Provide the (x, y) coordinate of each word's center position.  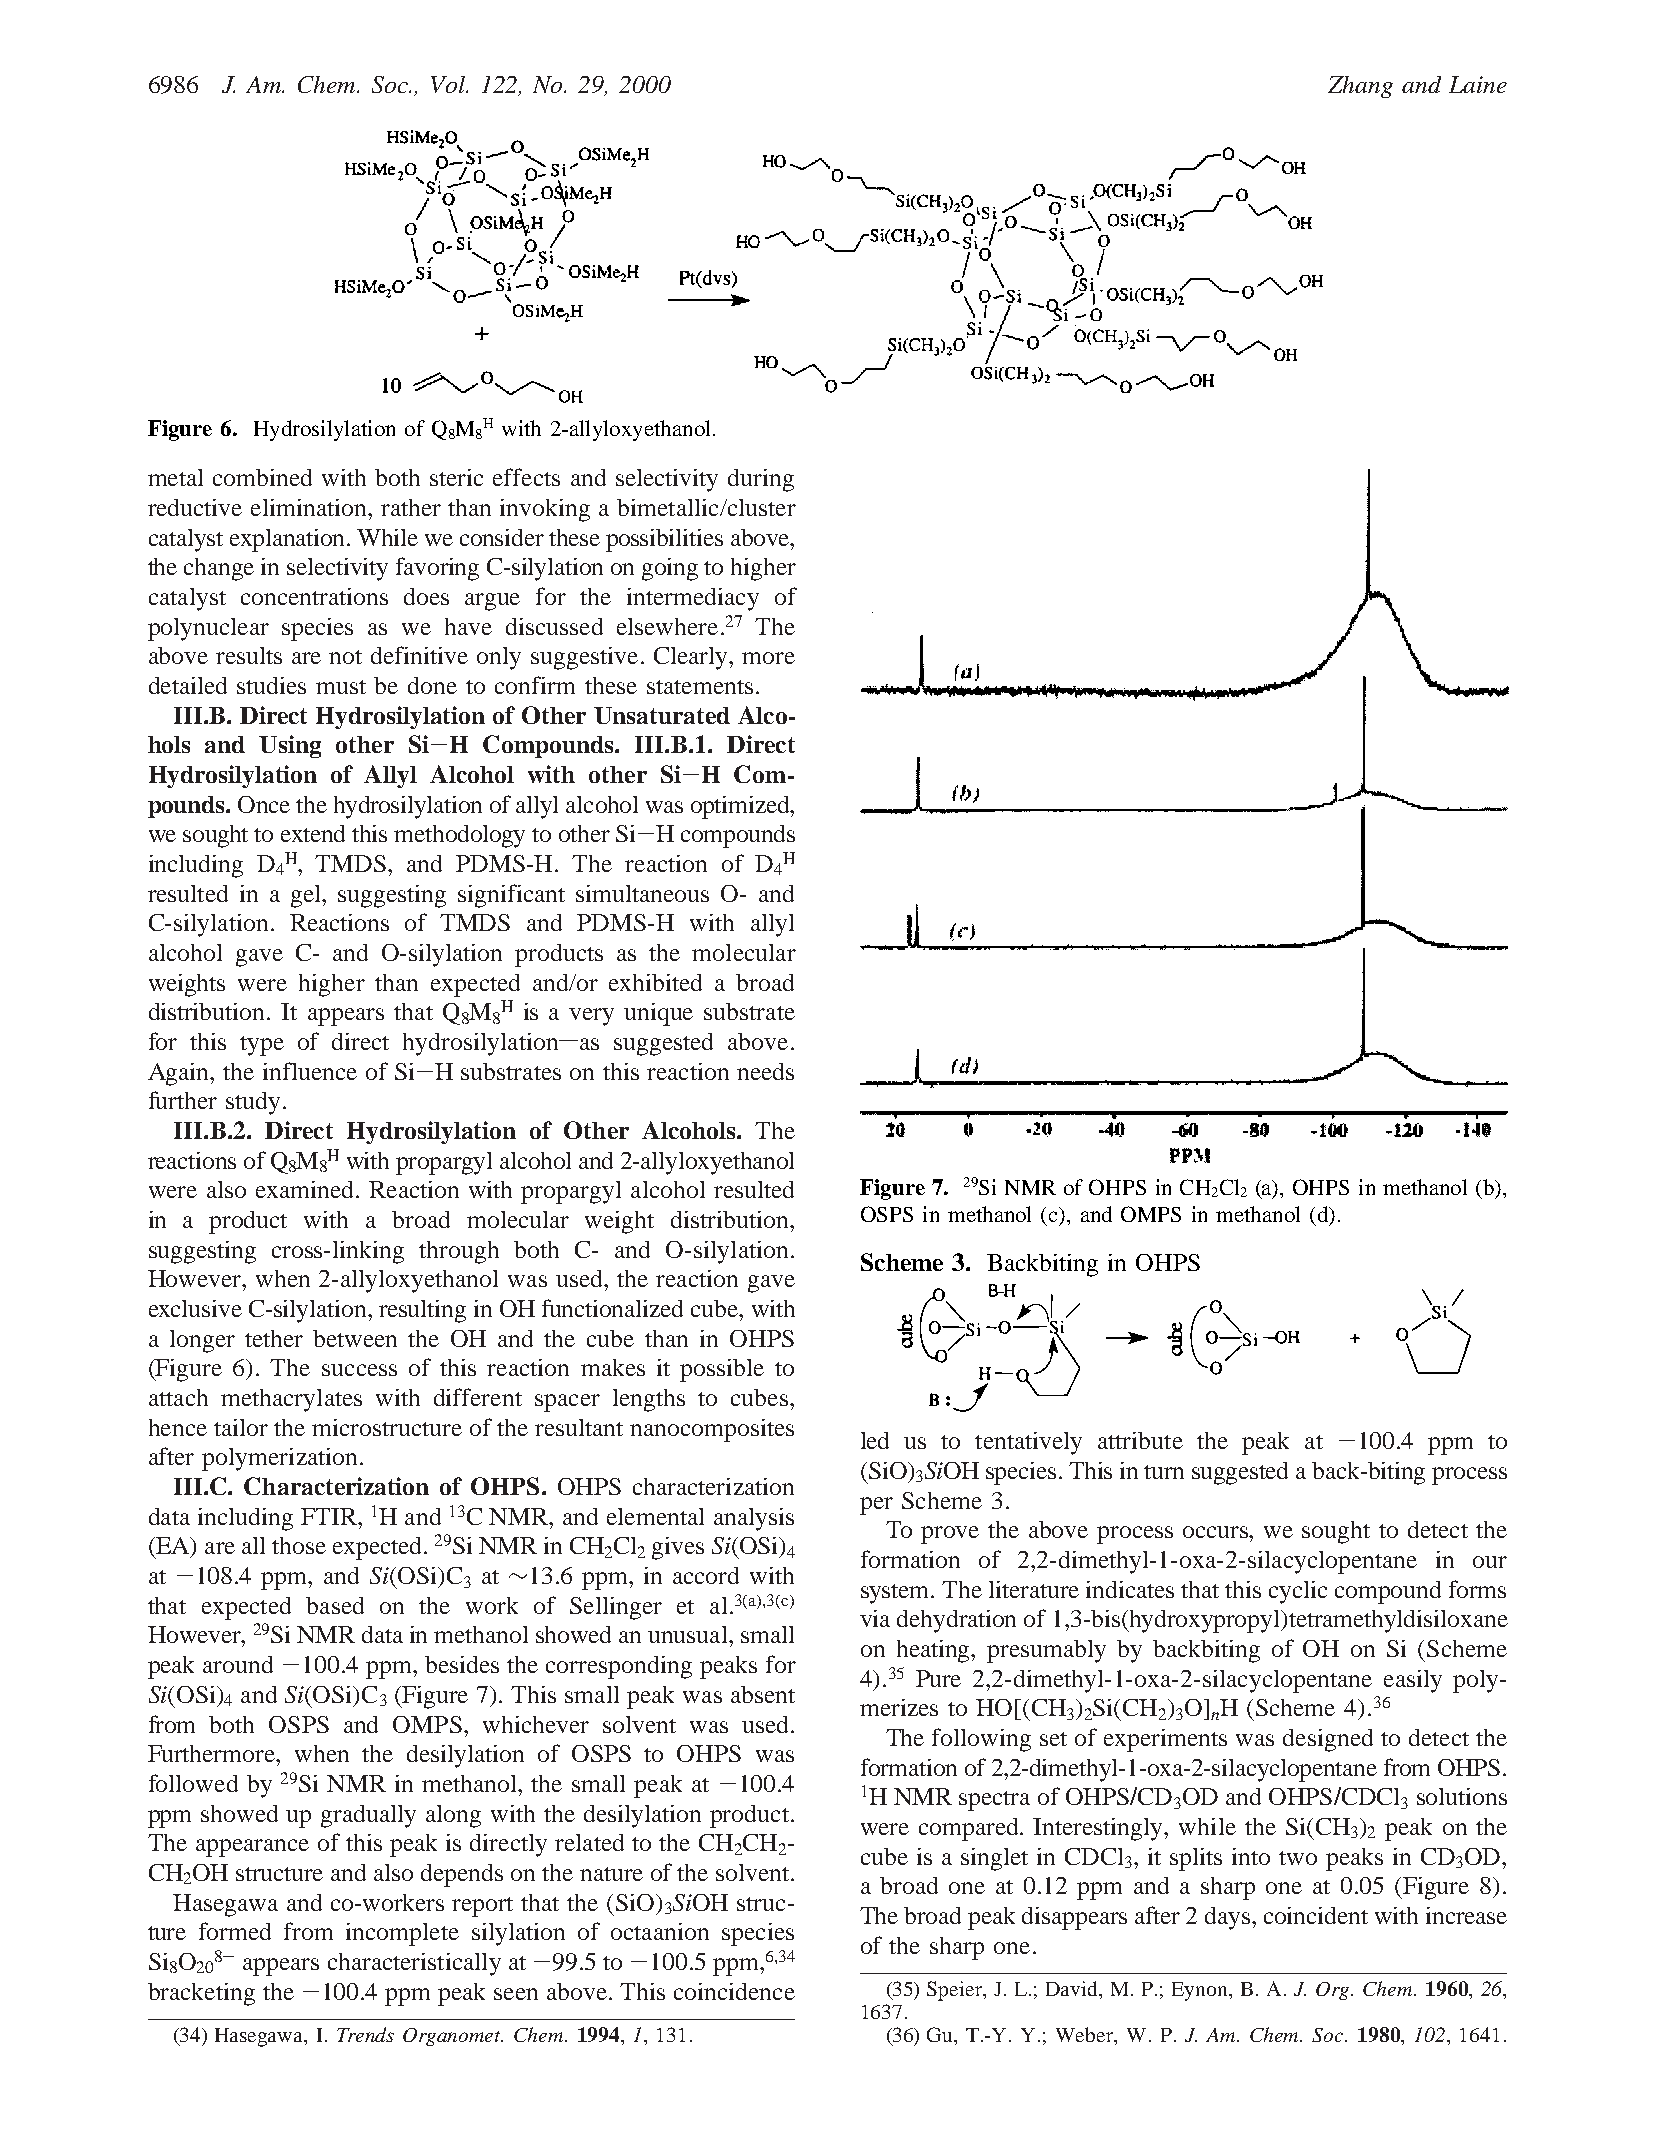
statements (700, 687)
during (761, 480)
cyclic (1298, 1592)
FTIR (330, 1516)
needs (765, 1071)
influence (310, 1071)
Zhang (1360, 87)
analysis (754, 1519)
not (345, 657)
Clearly (692, 658)
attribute (1140, 1440)
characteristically (414, 1964)
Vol (449, 84)
